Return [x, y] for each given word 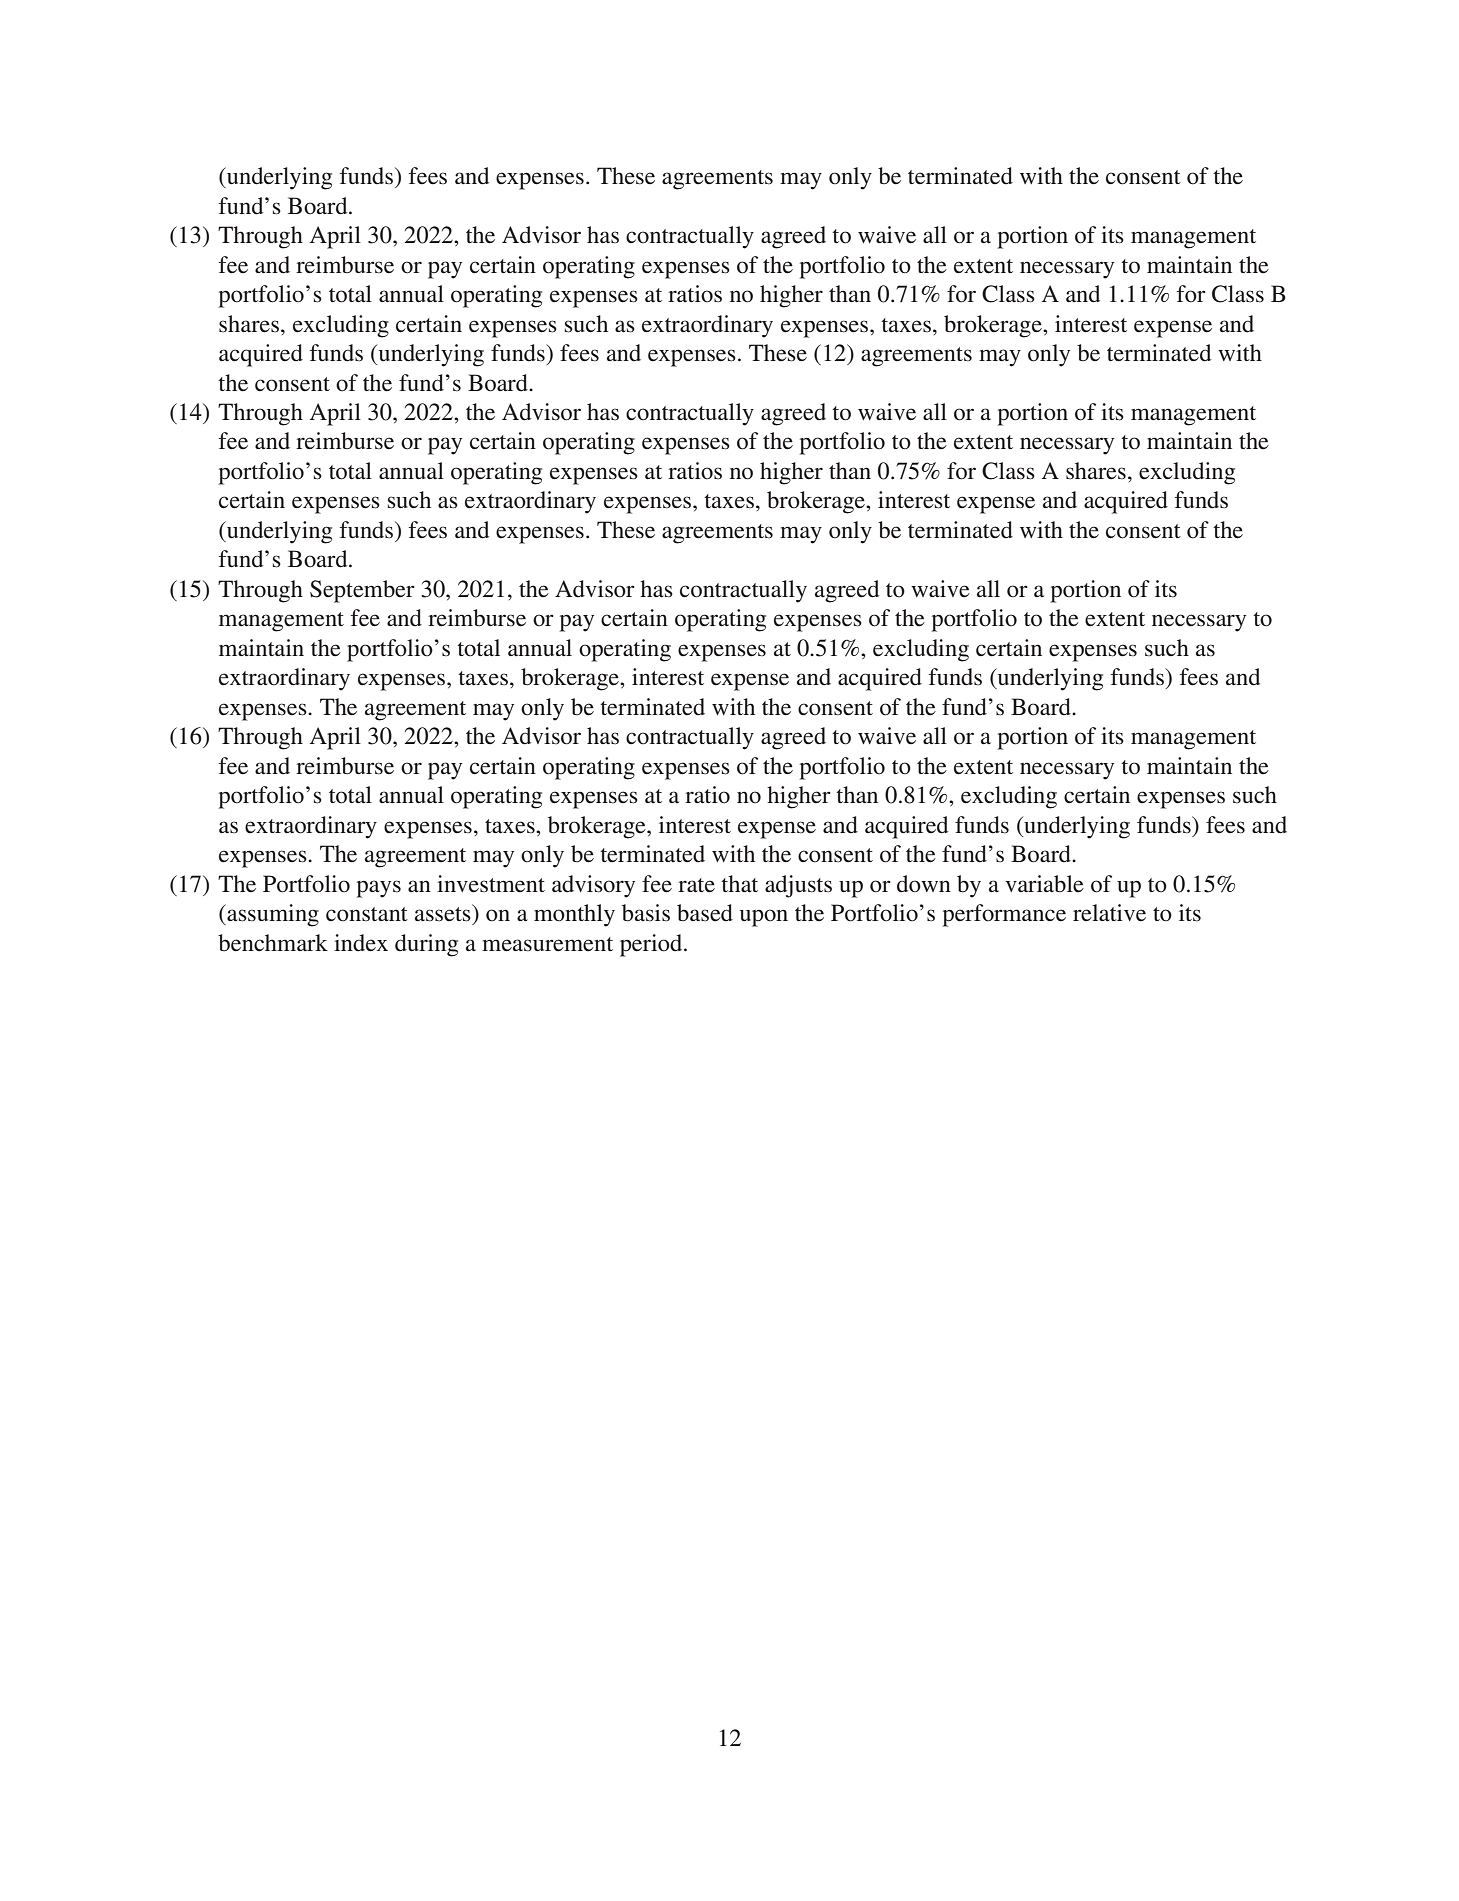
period [652, 945]
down [924, 884]
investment [491, 884]
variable [1044, 884]
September [362, 591]
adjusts [798, 886]
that [739, 884]
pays [379, 889]
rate [696, 885]
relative [1109, 913]
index [361, 943]
